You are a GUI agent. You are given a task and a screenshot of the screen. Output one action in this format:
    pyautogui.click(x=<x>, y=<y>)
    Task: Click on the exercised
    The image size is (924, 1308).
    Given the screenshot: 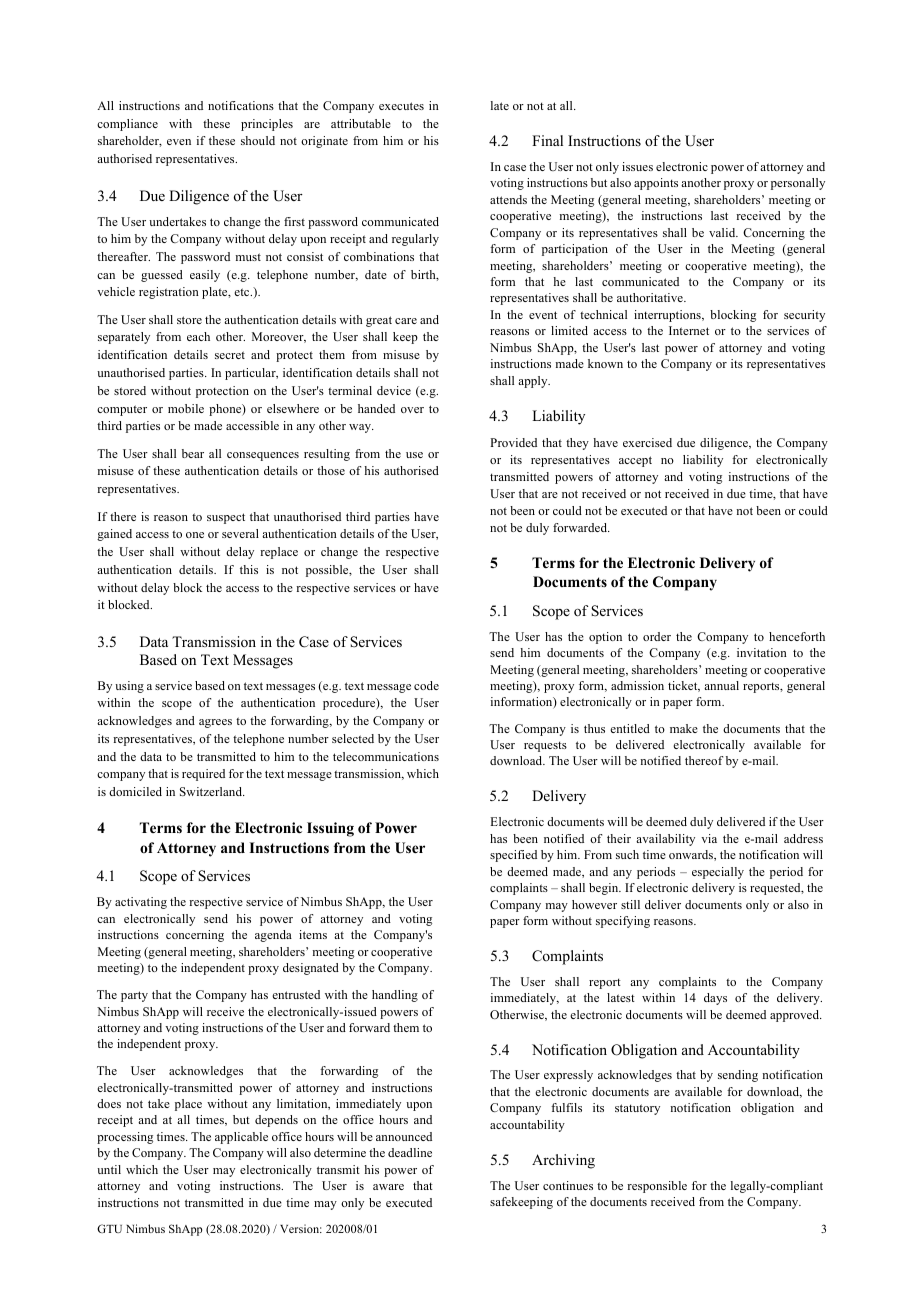 What is the action you would take?
    pyautogui.click(x=647, y=442)
